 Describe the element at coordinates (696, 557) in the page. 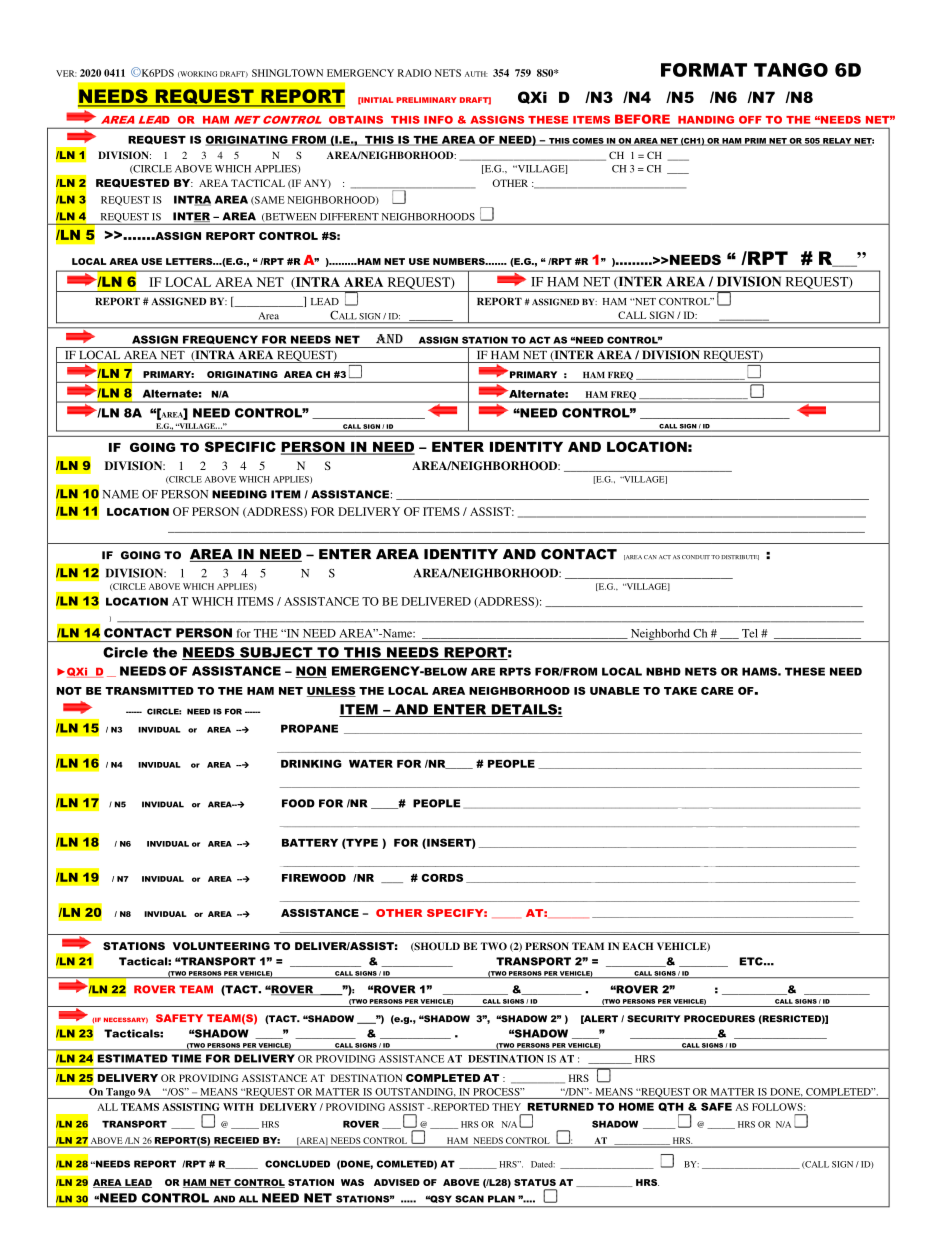

I see `CONDUIT` at that location.
